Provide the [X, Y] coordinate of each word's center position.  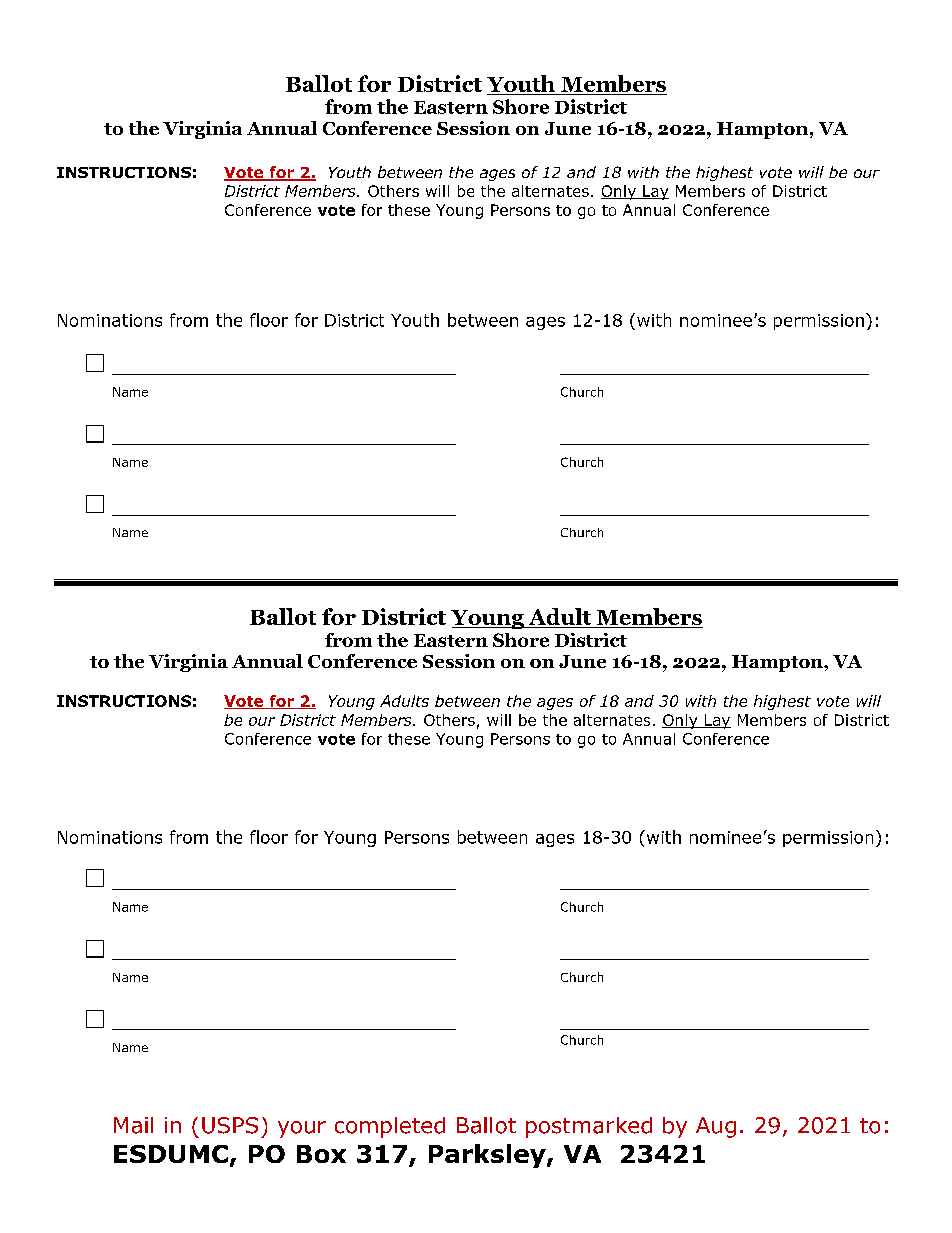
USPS [230, 1125]
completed [390, 1127]
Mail [133, 1125]
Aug [716, 1127]
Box [321, 1154]
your [302, 1129]
